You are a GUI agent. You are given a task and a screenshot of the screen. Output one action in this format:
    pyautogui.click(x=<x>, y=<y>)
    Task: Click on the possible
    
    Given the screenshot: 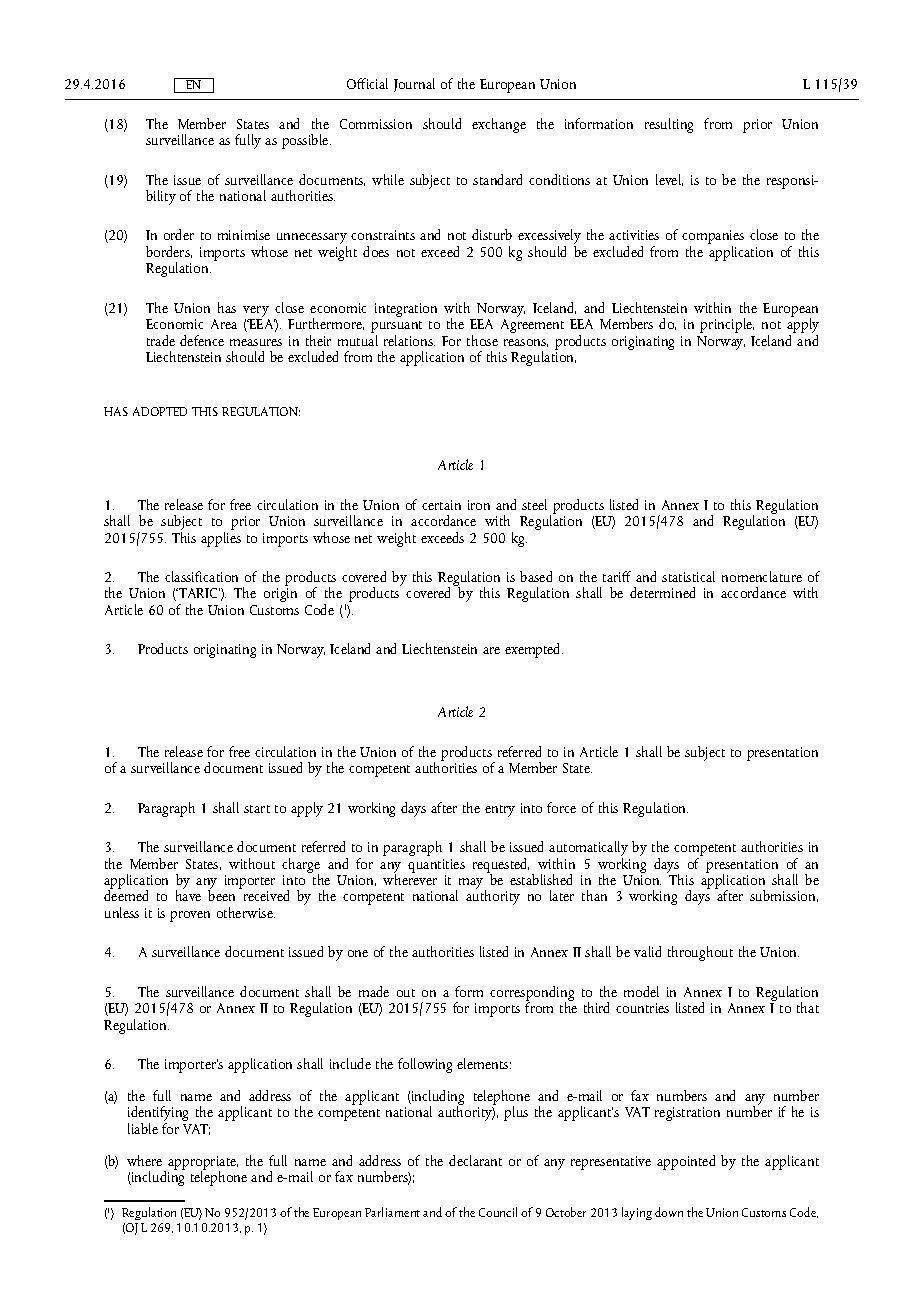 What is the action you would take?
    pyautogui.click(x=306, y=141)
